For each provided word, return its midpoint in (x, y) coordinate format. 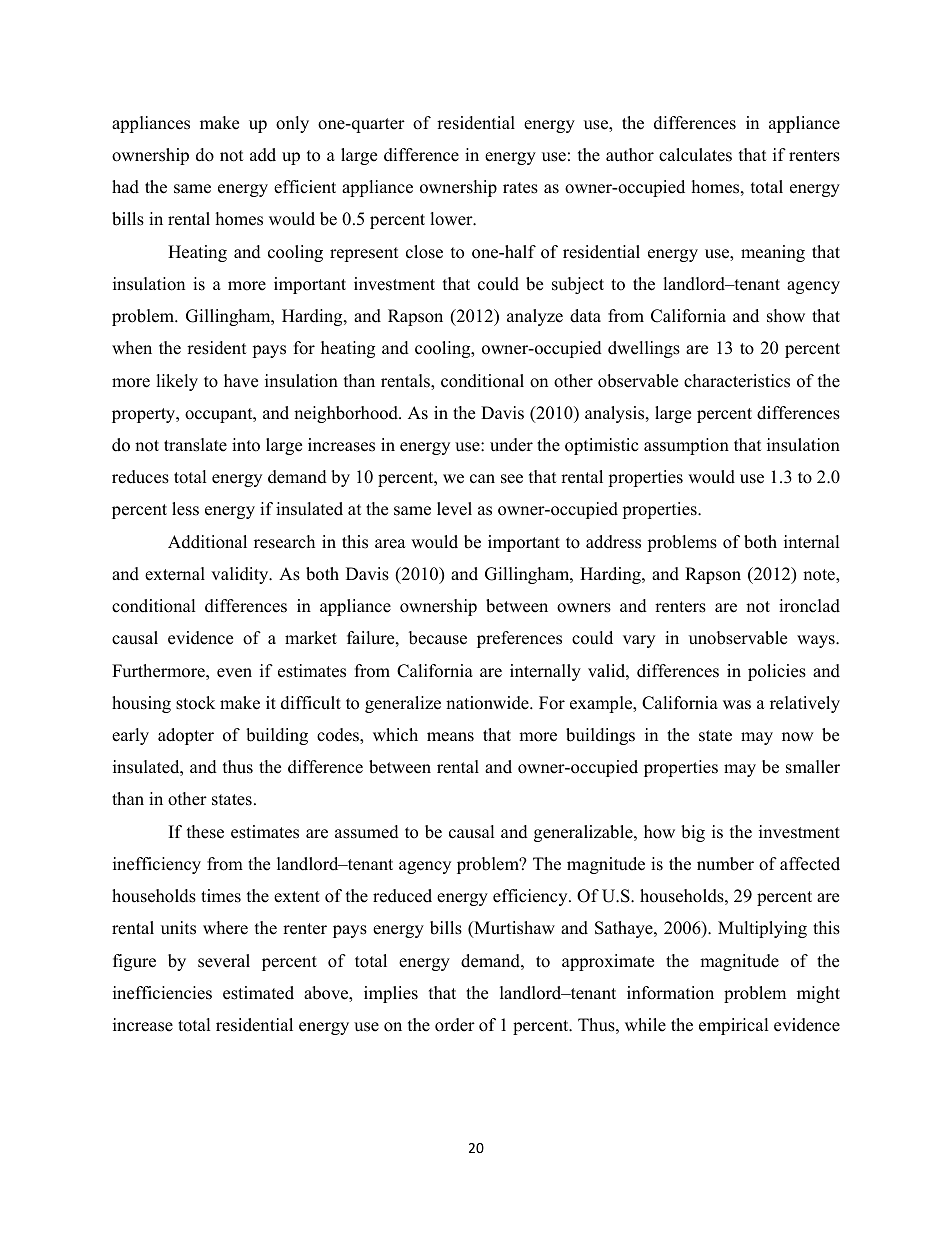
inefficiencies (162, 993)
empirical (734, 1026)
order (455, 1025)
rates (520, 188)
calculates (695, 155)
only (292, 124)
